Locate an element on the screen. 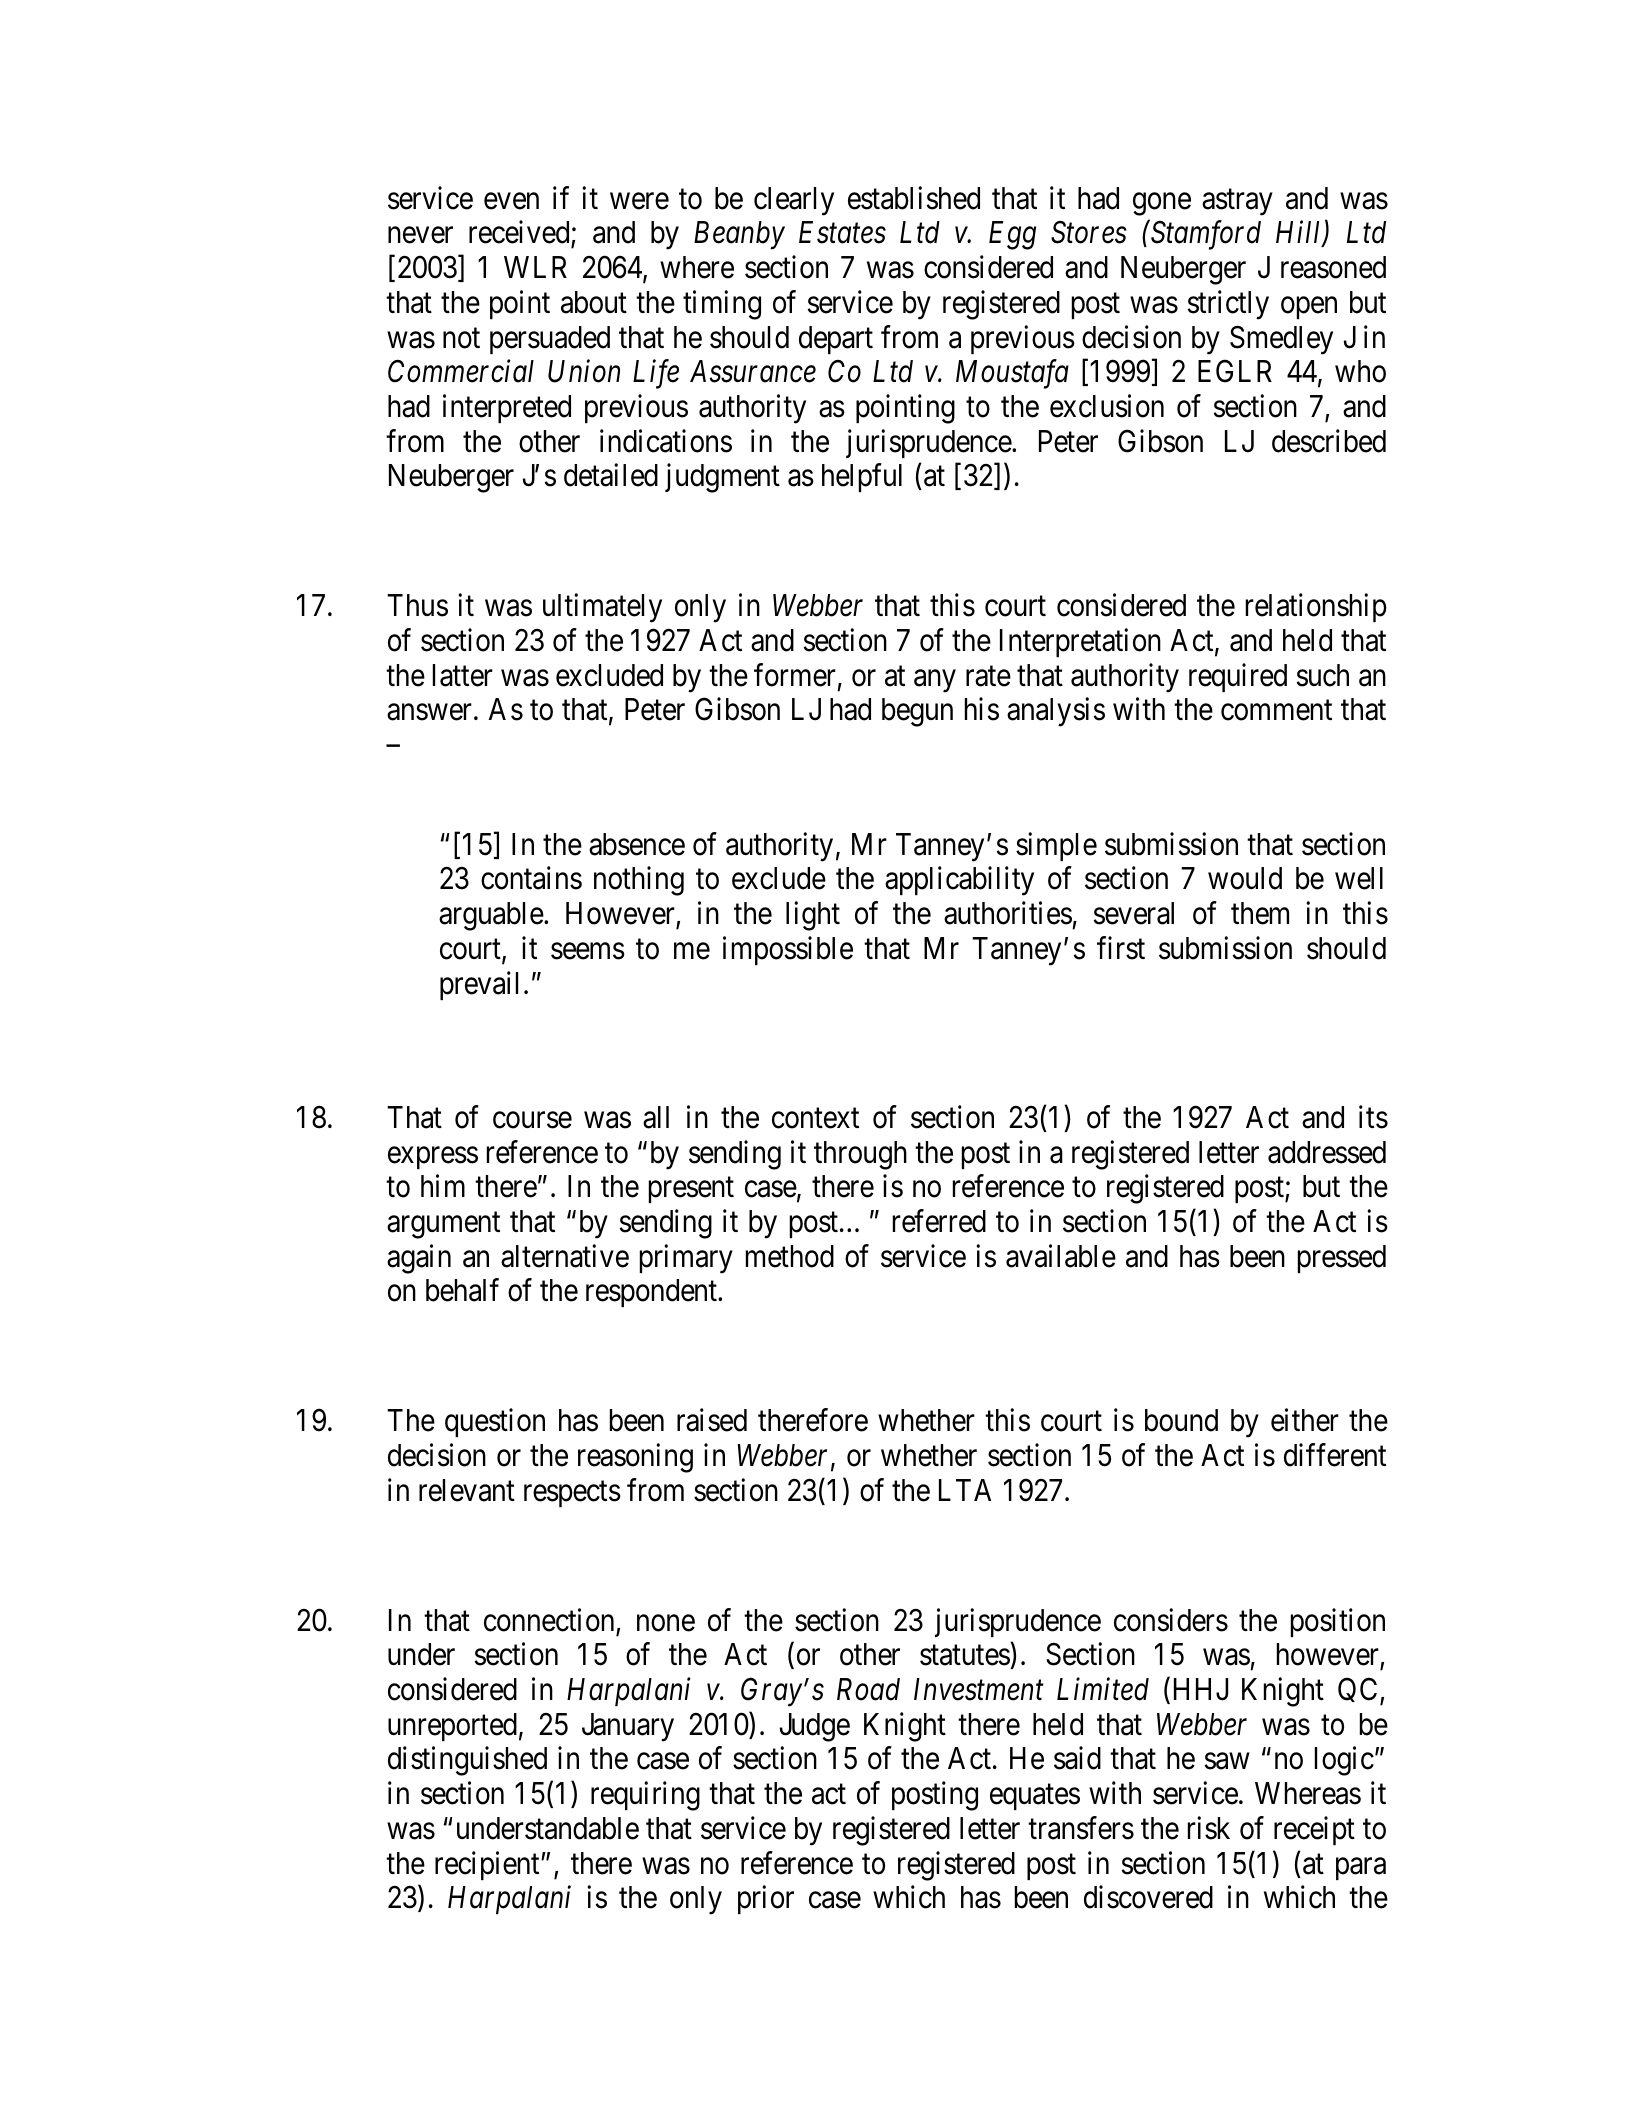 The height and width of the screenshot is (2118, 1637). comment is located at coordinates (1276, 711).
